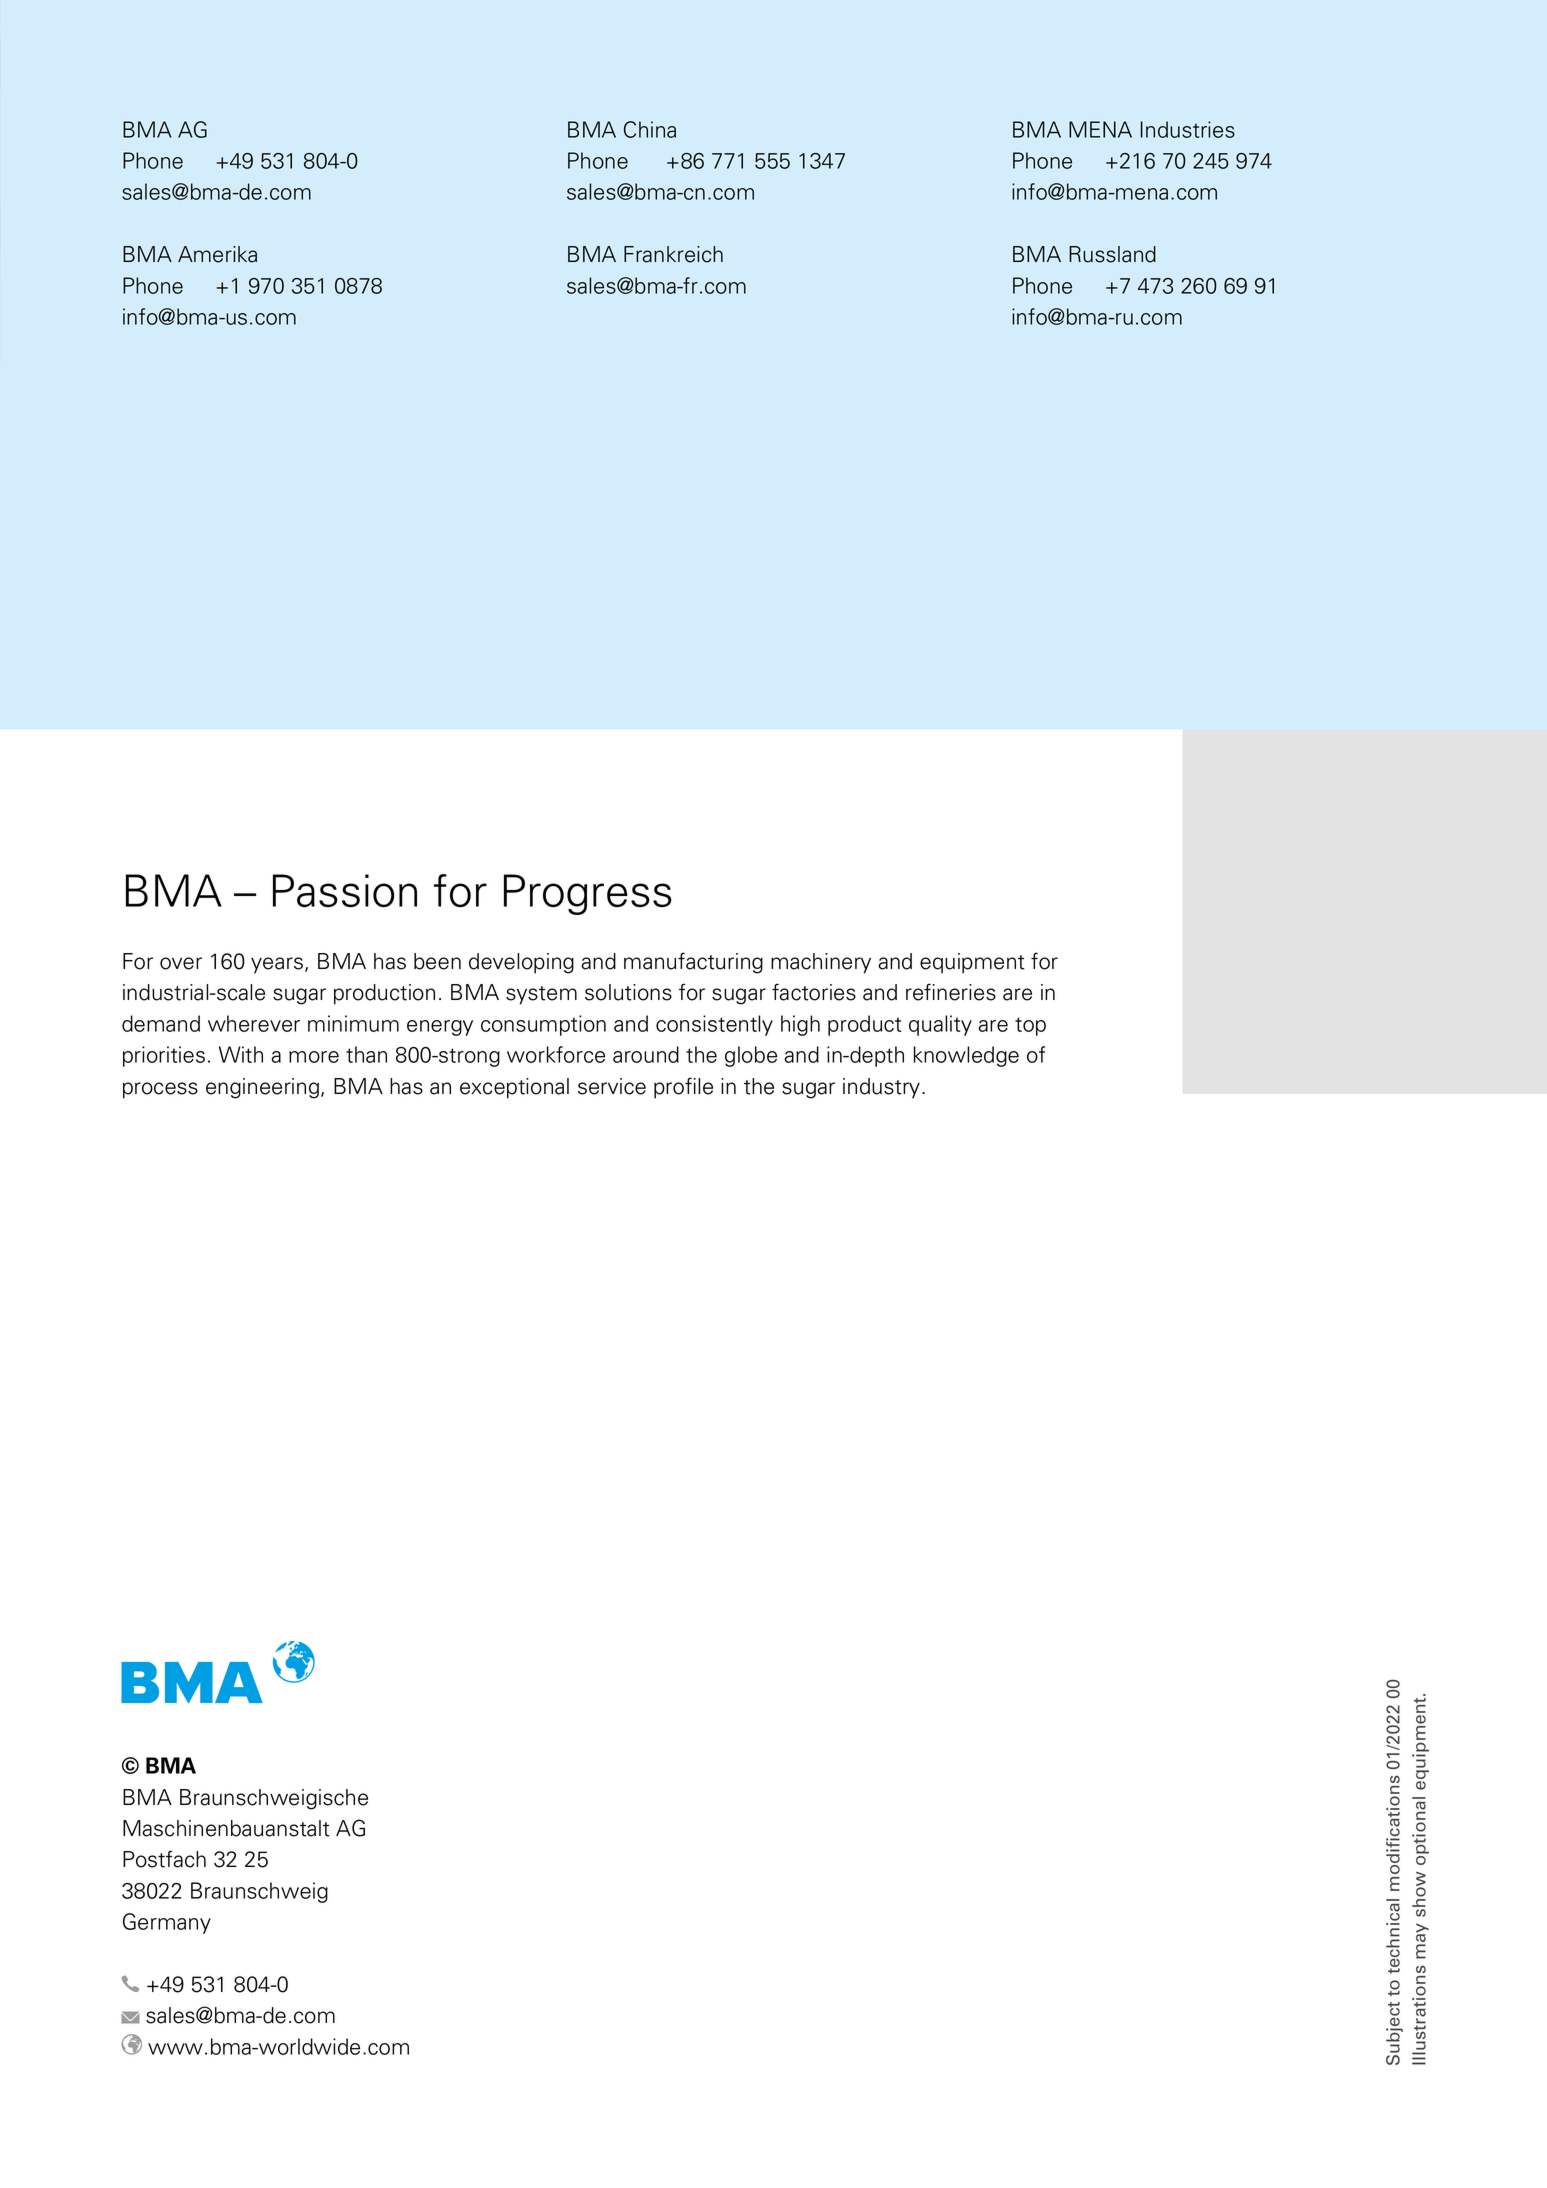 The height and width of the image is (2188, 1547). I want to click on top, so click(1030, 1026).
